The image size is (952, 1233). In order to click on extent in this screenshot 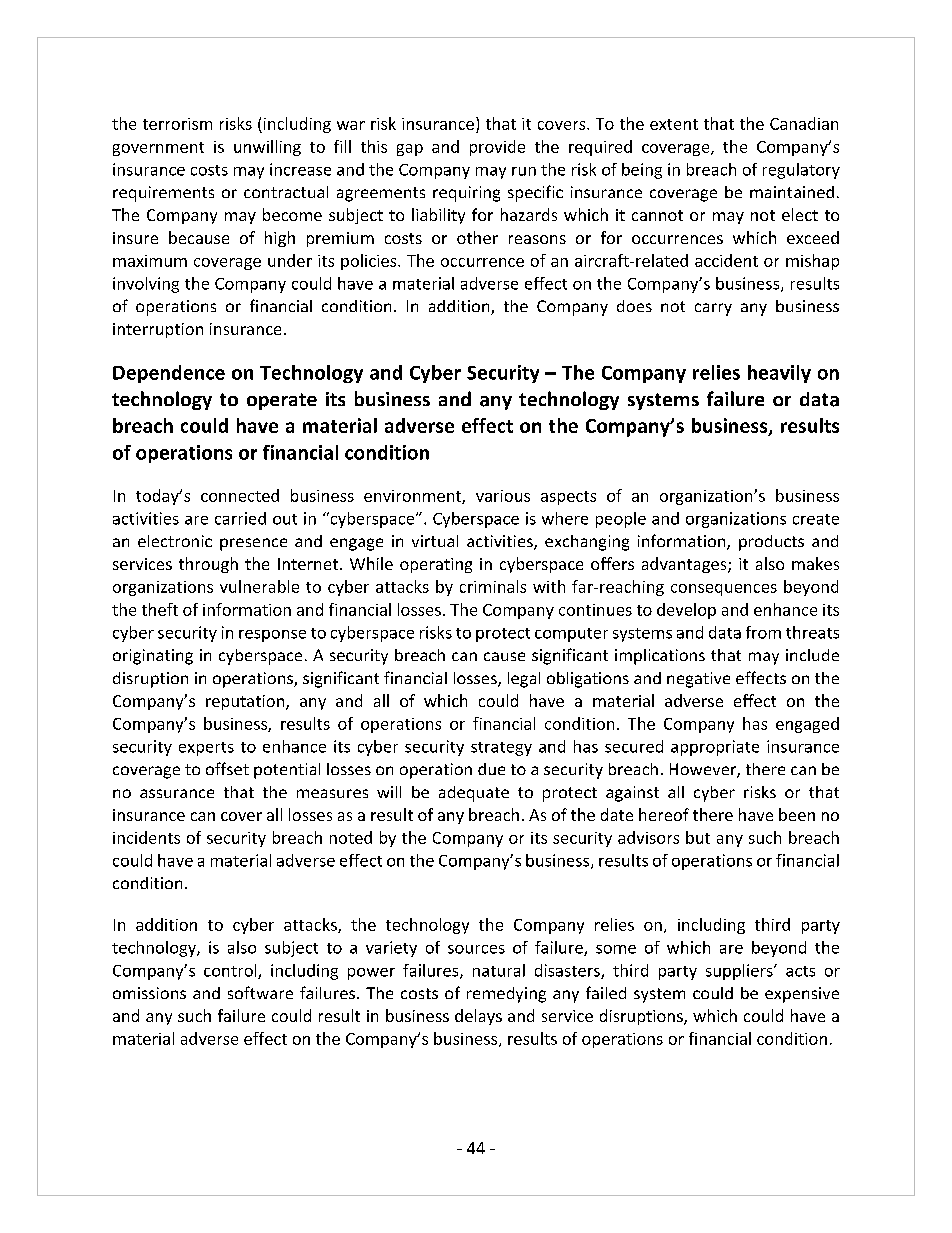, I will do `click(674, 124)`.
